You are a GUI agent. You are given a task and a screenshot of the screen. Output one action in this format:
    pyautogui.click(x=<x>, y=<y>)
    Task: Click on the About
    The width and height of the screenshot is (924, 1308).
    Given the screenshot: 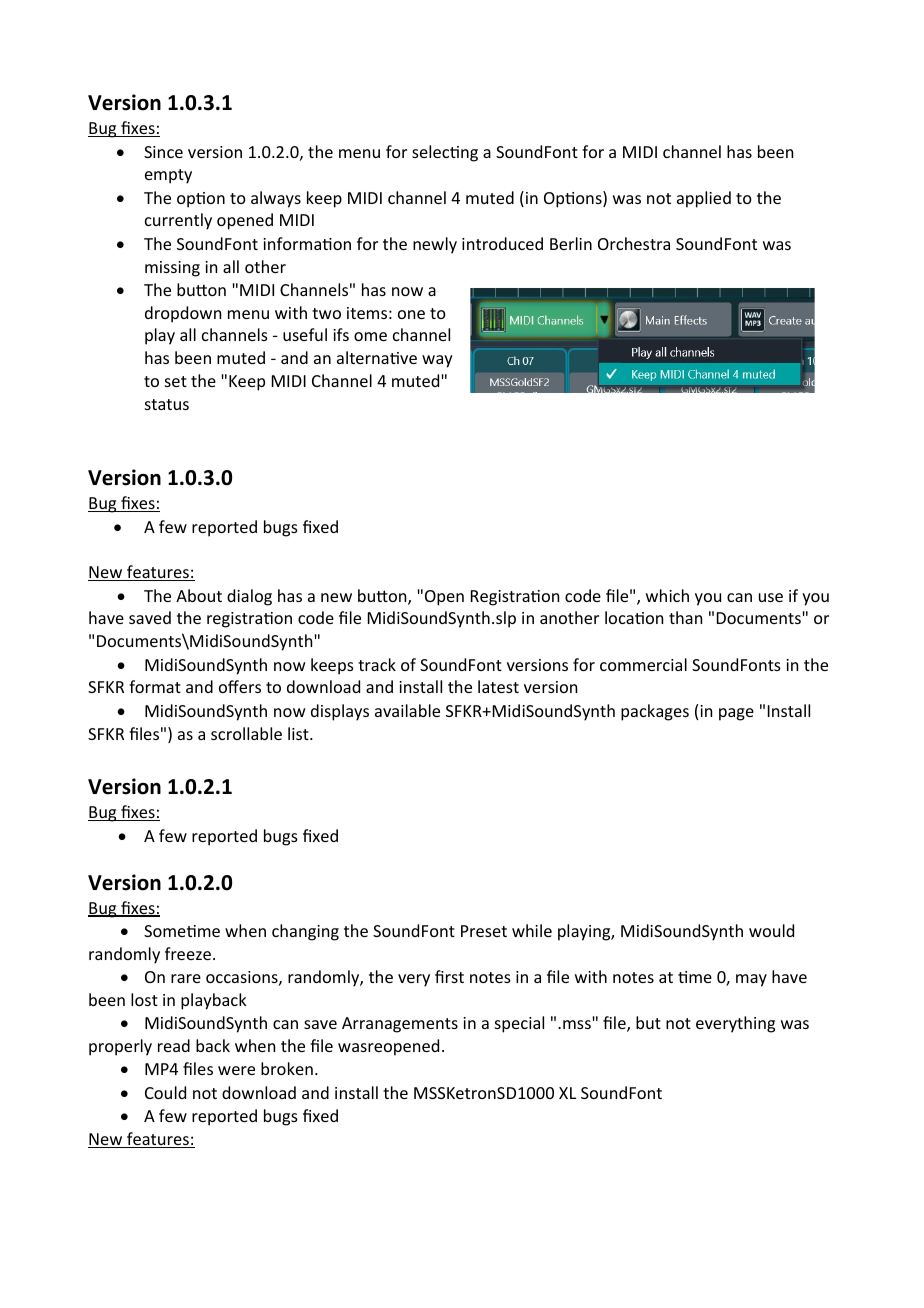 What is the action you would take?
    pyautogui.click(x=199, y=595)
